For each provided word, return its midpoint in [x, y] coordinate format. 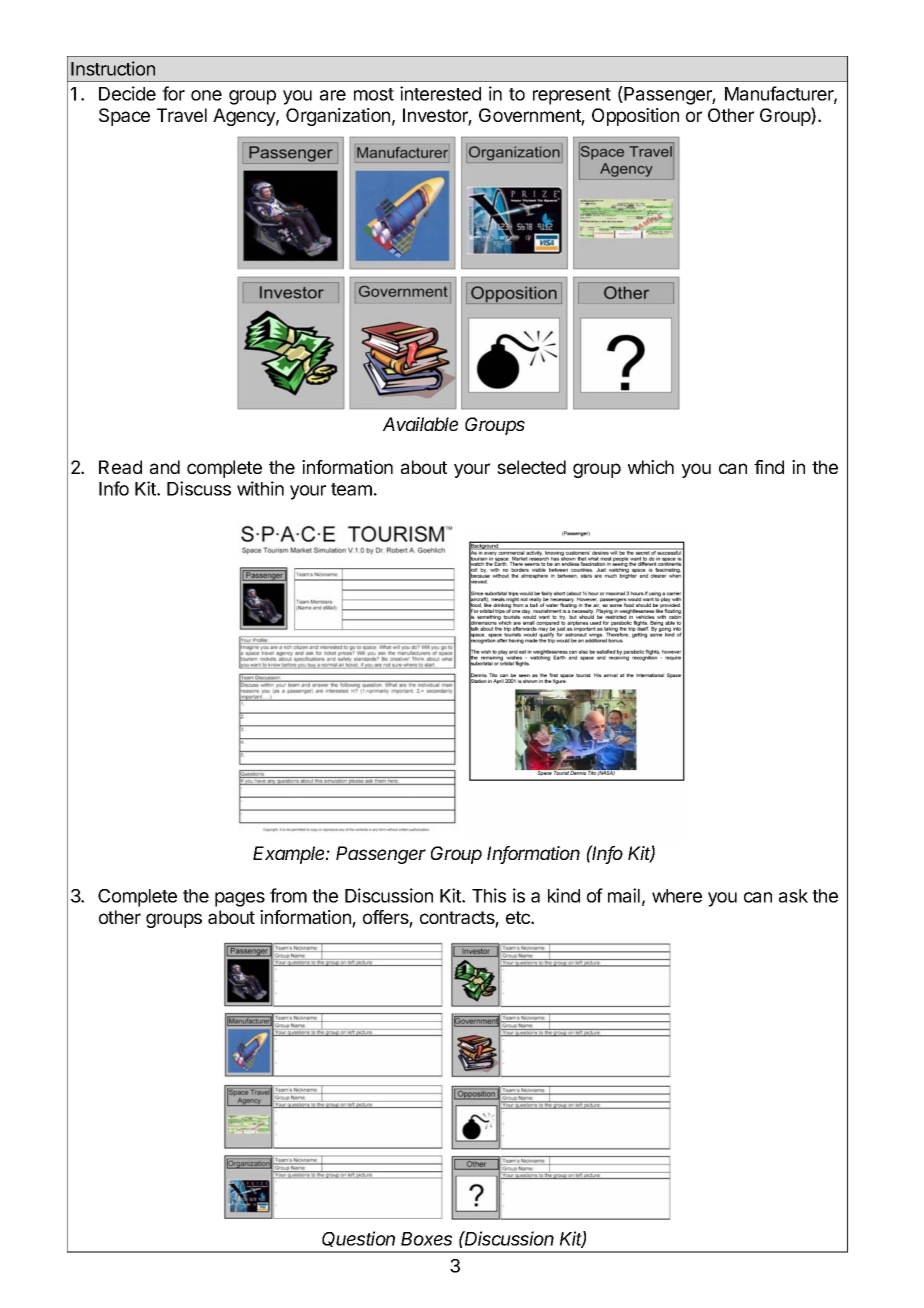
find [769, 467]
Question [358, 1239]
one [206, 95]
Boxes [426, 1239]
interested [440, 93]
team [351, 489]
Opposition [635, 117]
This [489, 895]
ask [793, 896]
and [165, 467]
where [677, 896]
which [651, 467]
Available [420, 424]
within [260, 488]
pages [240, 899]
